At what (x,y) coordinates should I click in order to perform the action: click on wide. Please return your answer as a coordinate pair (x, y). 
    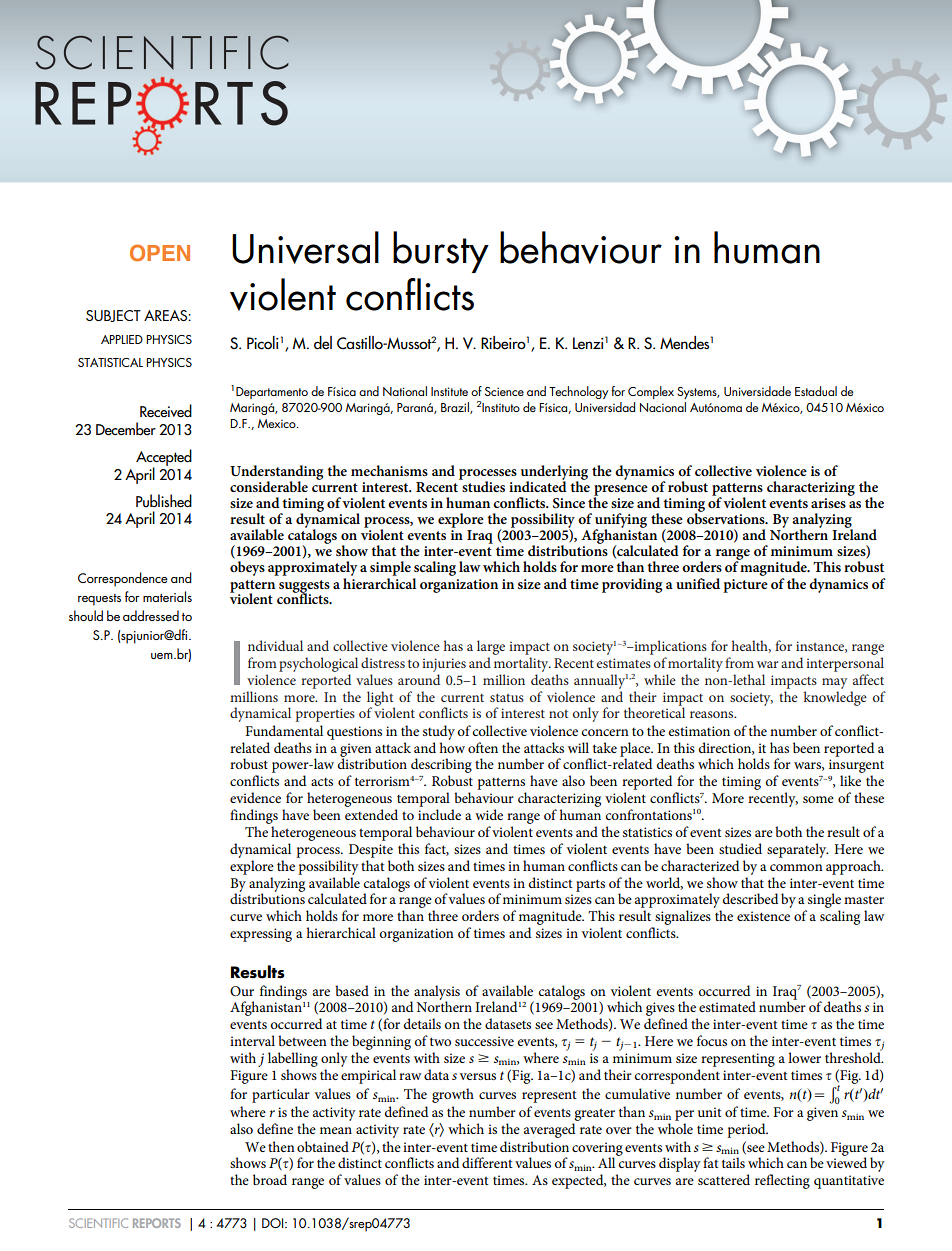
    Looking at the image, I should click on (489, 814).
